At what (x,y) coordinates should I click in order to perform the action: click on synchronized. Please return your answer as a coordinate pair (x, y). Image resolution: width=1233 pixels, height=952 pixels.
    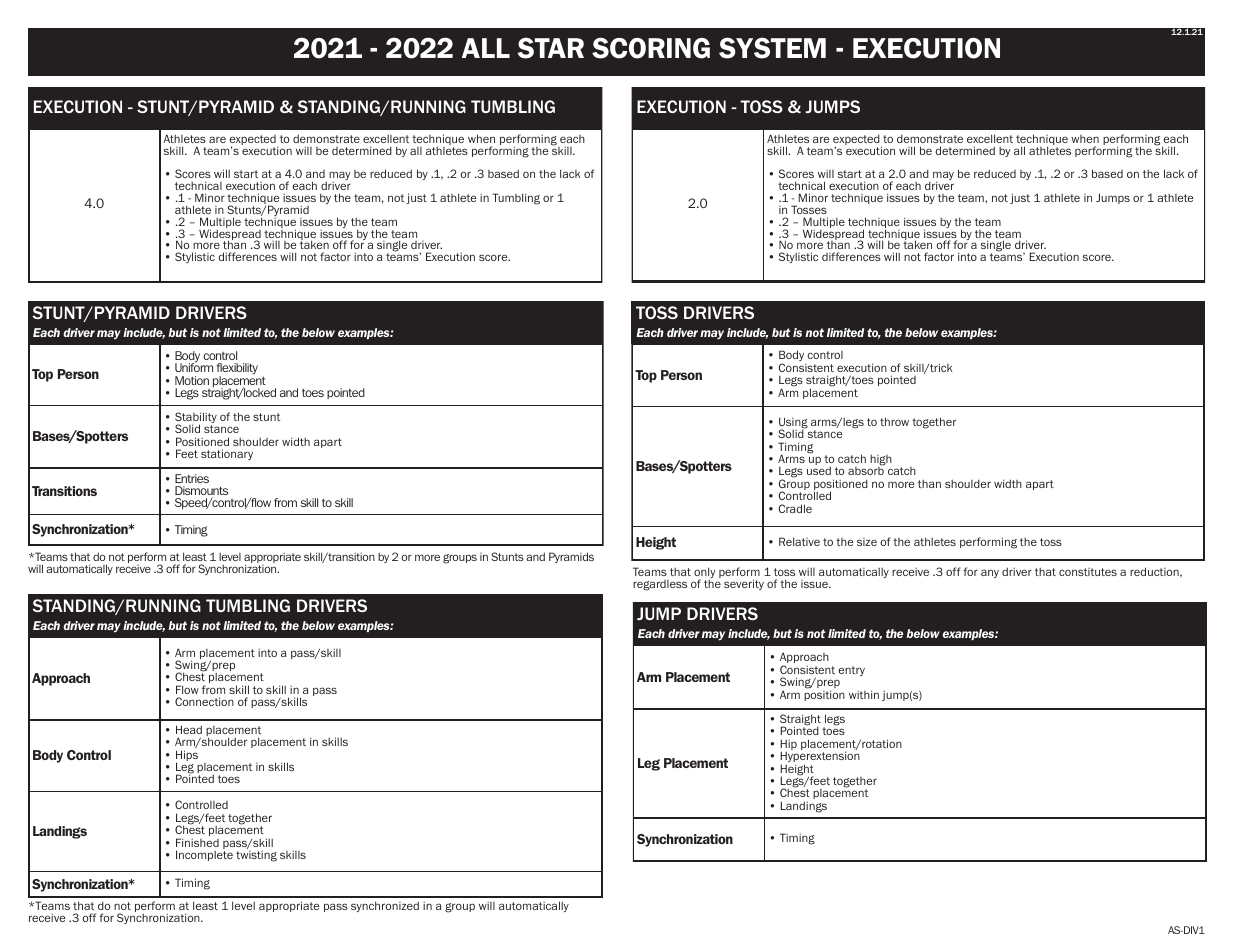
    Looking at the image, I should click on (385, 906).
